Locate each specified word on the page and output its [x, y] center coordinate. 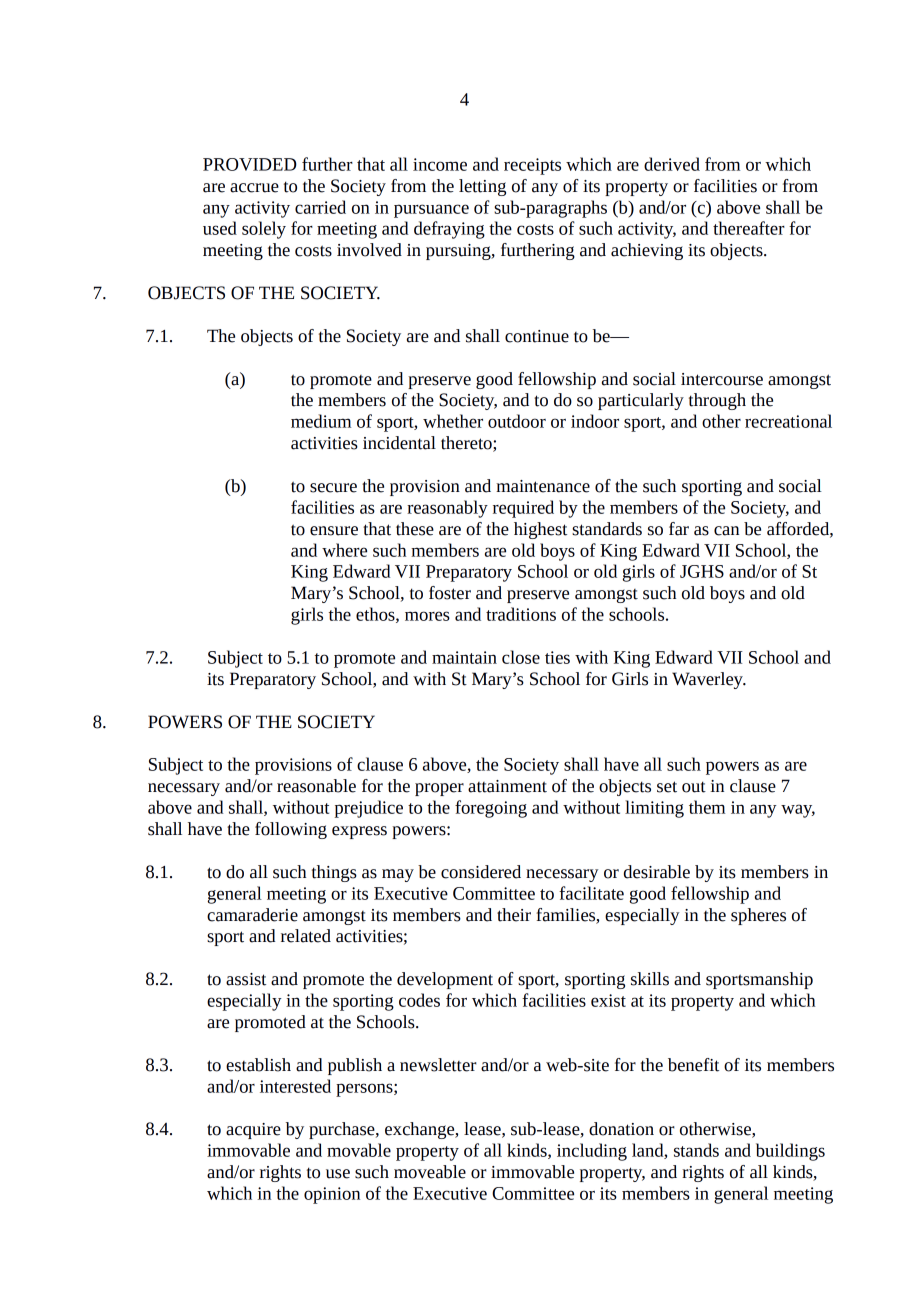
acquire [253, 1131]
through [717, 401]
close [521, 657]
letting [482, 187]
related [306, 936]
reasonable [316, 786]
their [514, 915]
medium [321, 421]
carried [320, 207]
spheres [758, 916]
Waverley [708, 680]
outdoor [517, 421]
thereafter [749, 228]
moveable [430, 1172]
